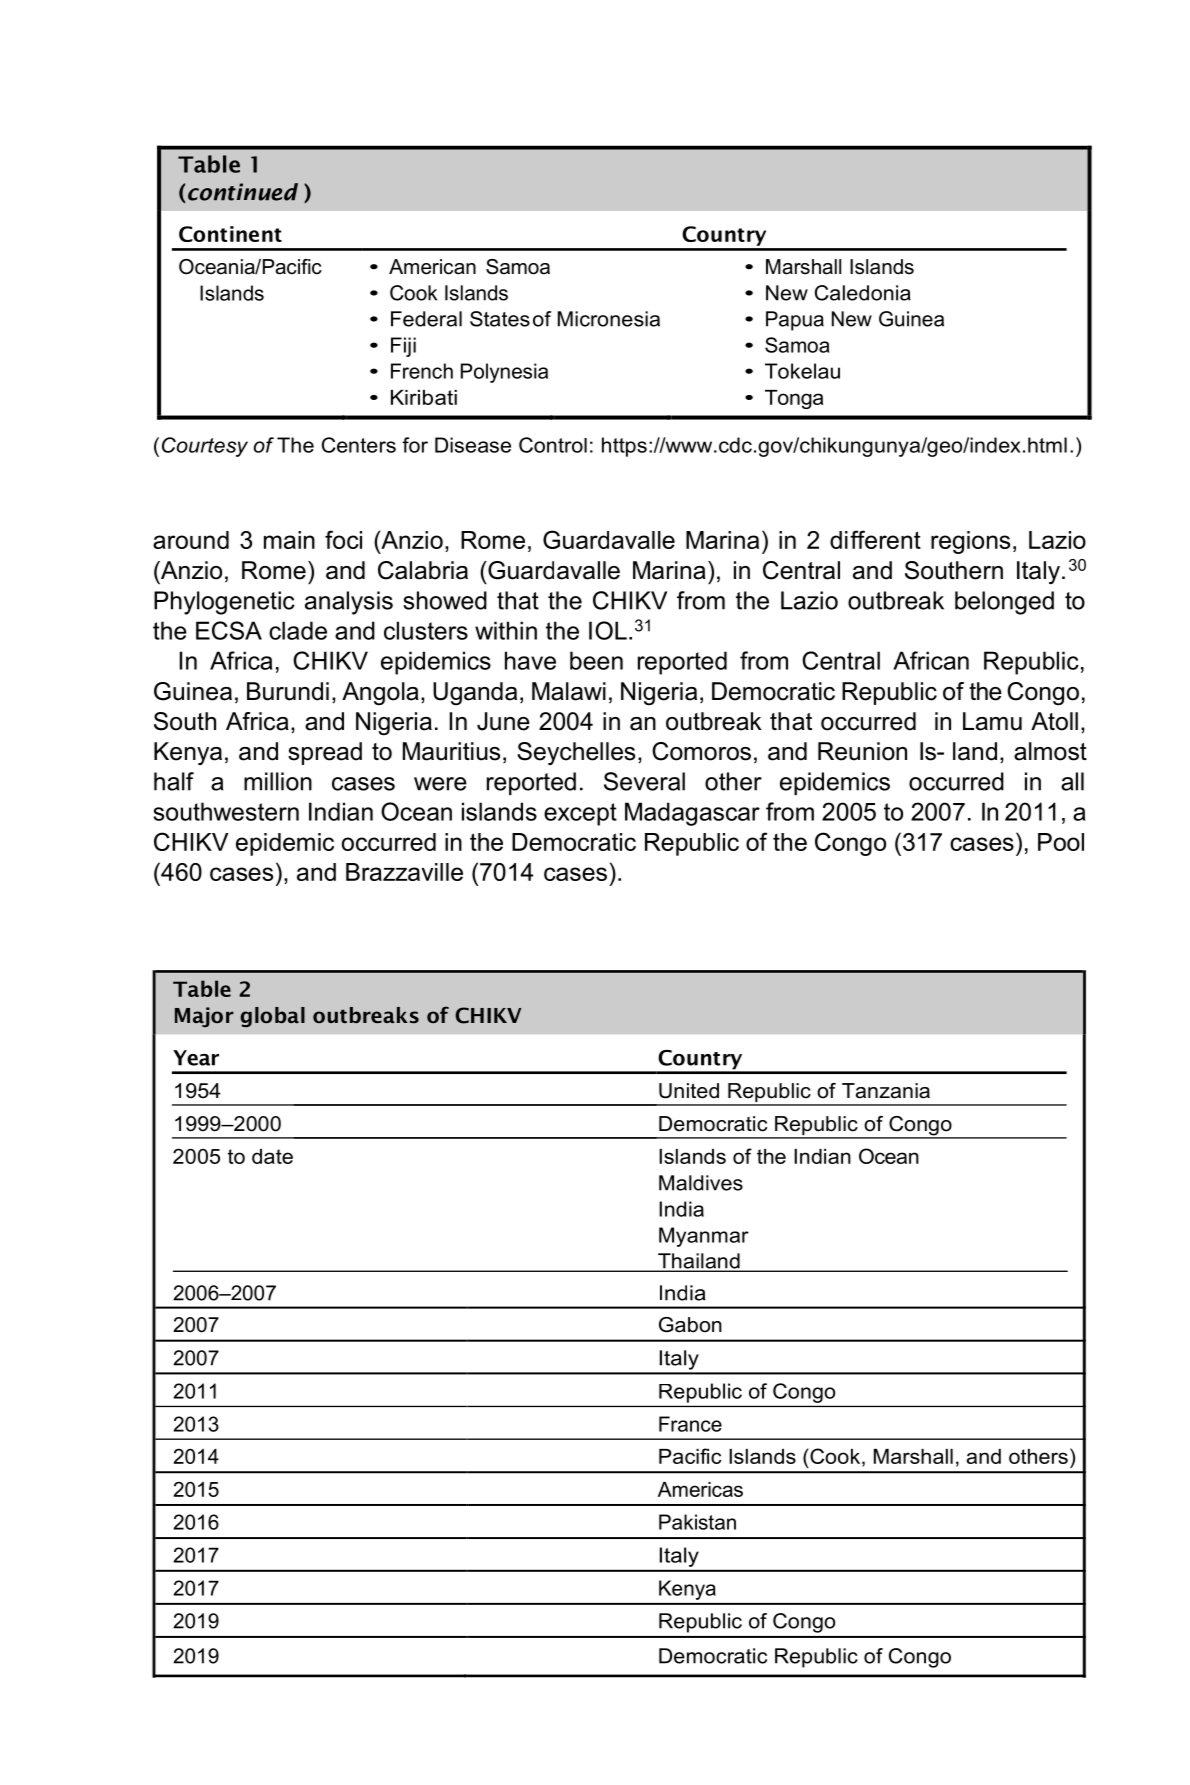 Image resolution: width=1190 pixels, height=1785 pixels. I want to click on France, so click(690, 1424).
